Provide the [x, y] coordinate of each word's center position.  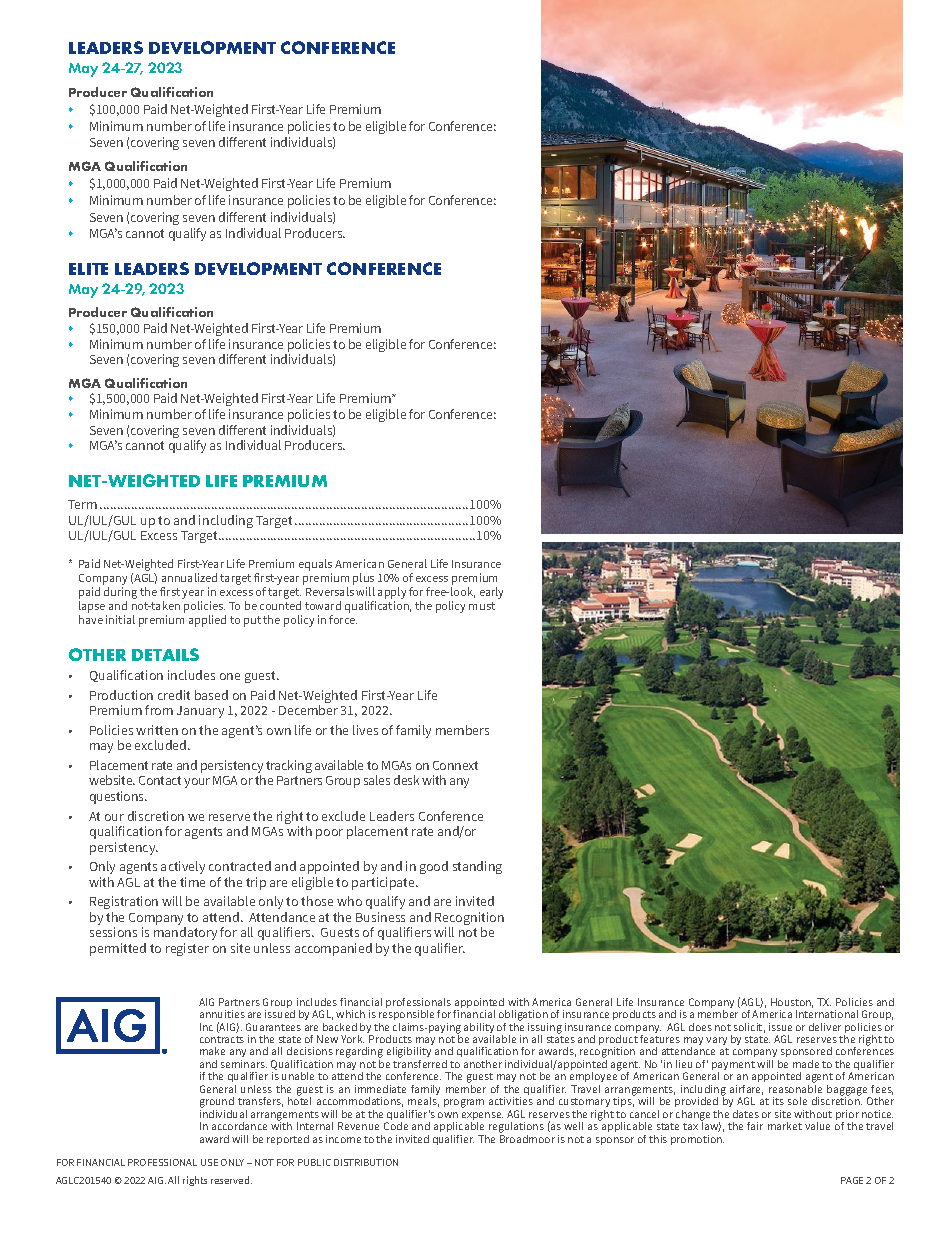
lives [365, 730]
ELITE [88, 269]
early [491, 593]
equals [315, 566]
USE [209, 1162]
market [785, 1126]
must [482, 606]
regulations [516, 1129]
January [200, 712]
